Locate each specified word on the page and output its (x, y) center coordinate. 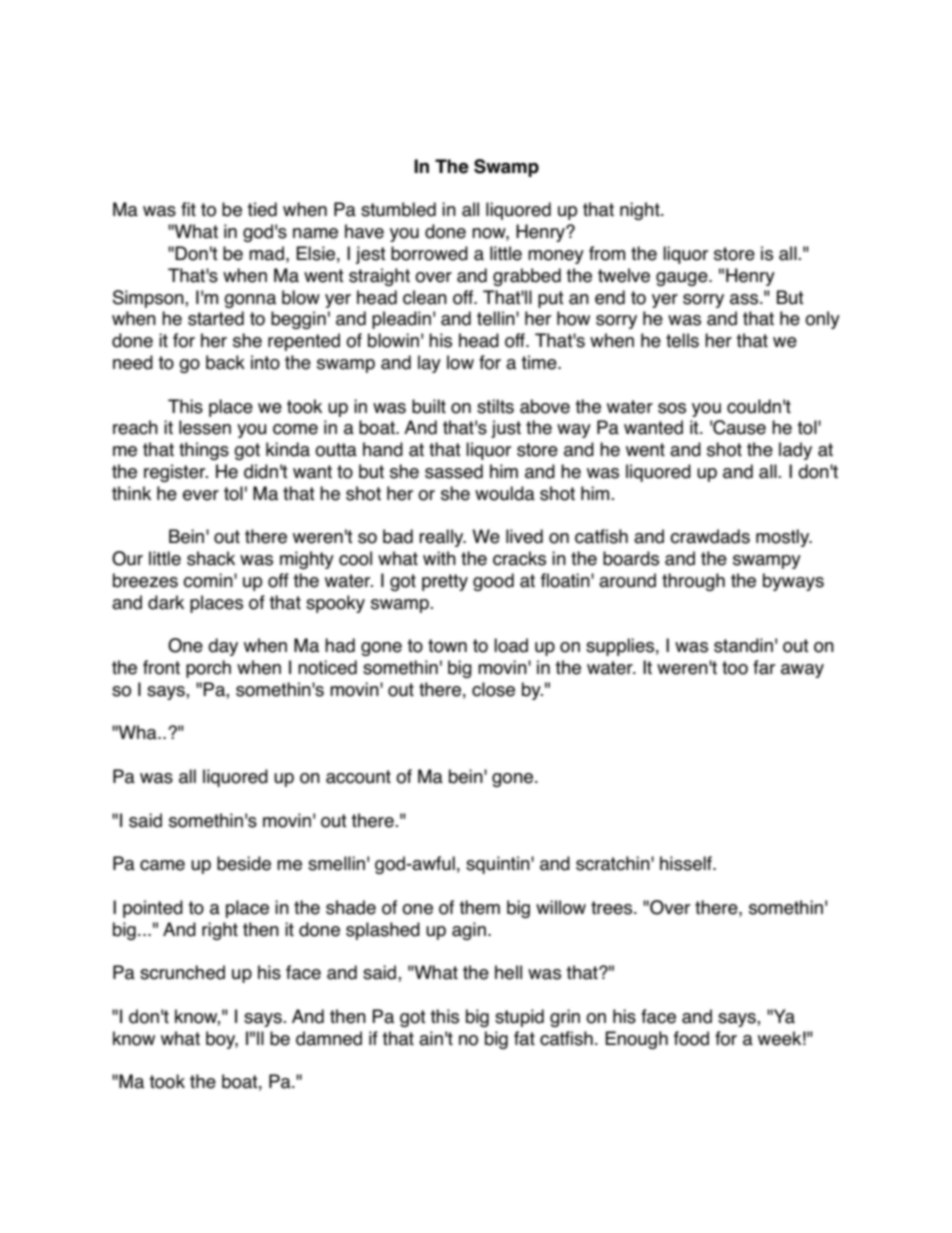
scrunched (182, 972)
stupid (519, 1018)
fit (188, 209)
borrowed (429, 253)
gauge (683, 279)
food (691, 1038)
